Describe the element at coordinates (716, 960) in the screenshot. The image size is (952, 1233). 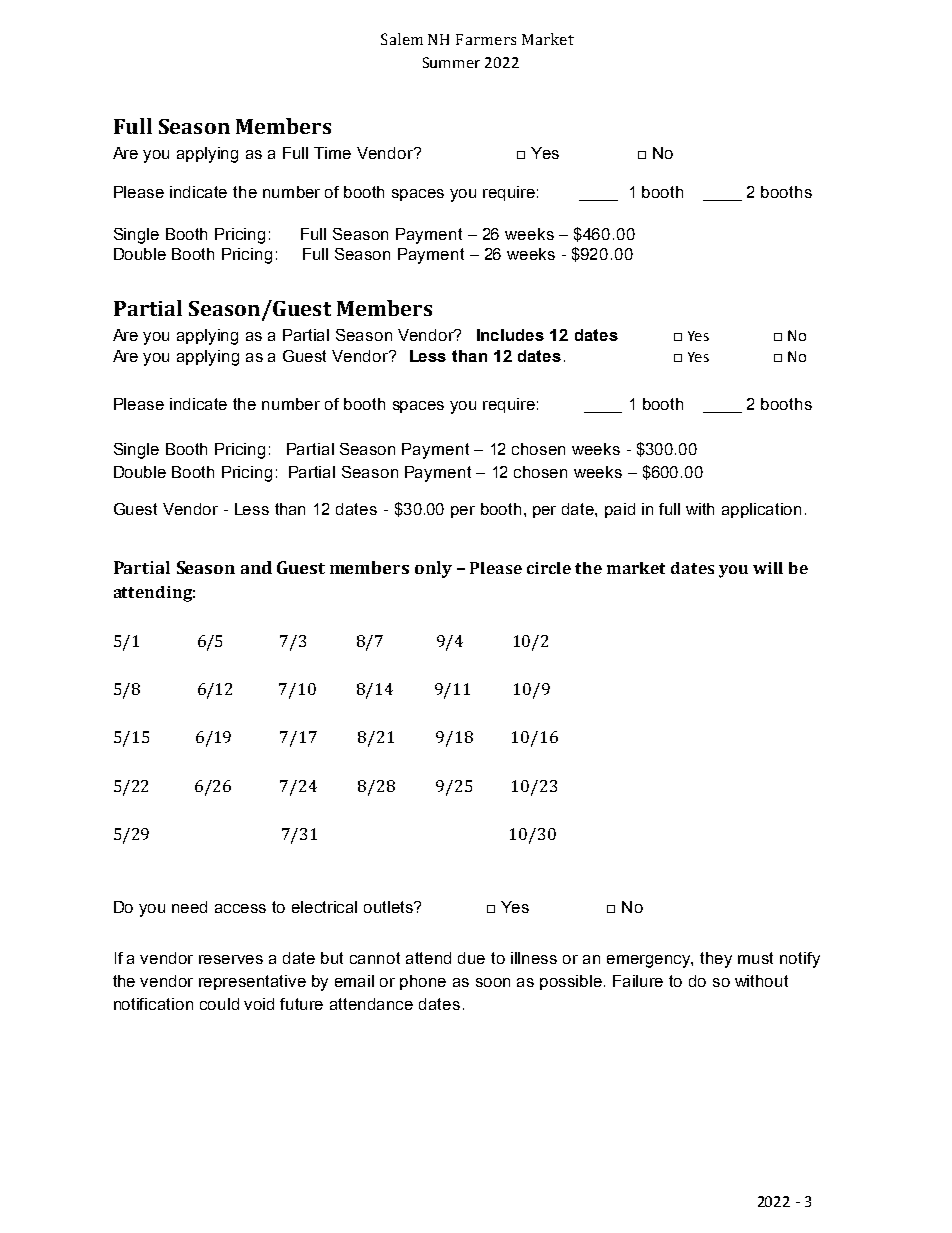
I see `they` at that location.
